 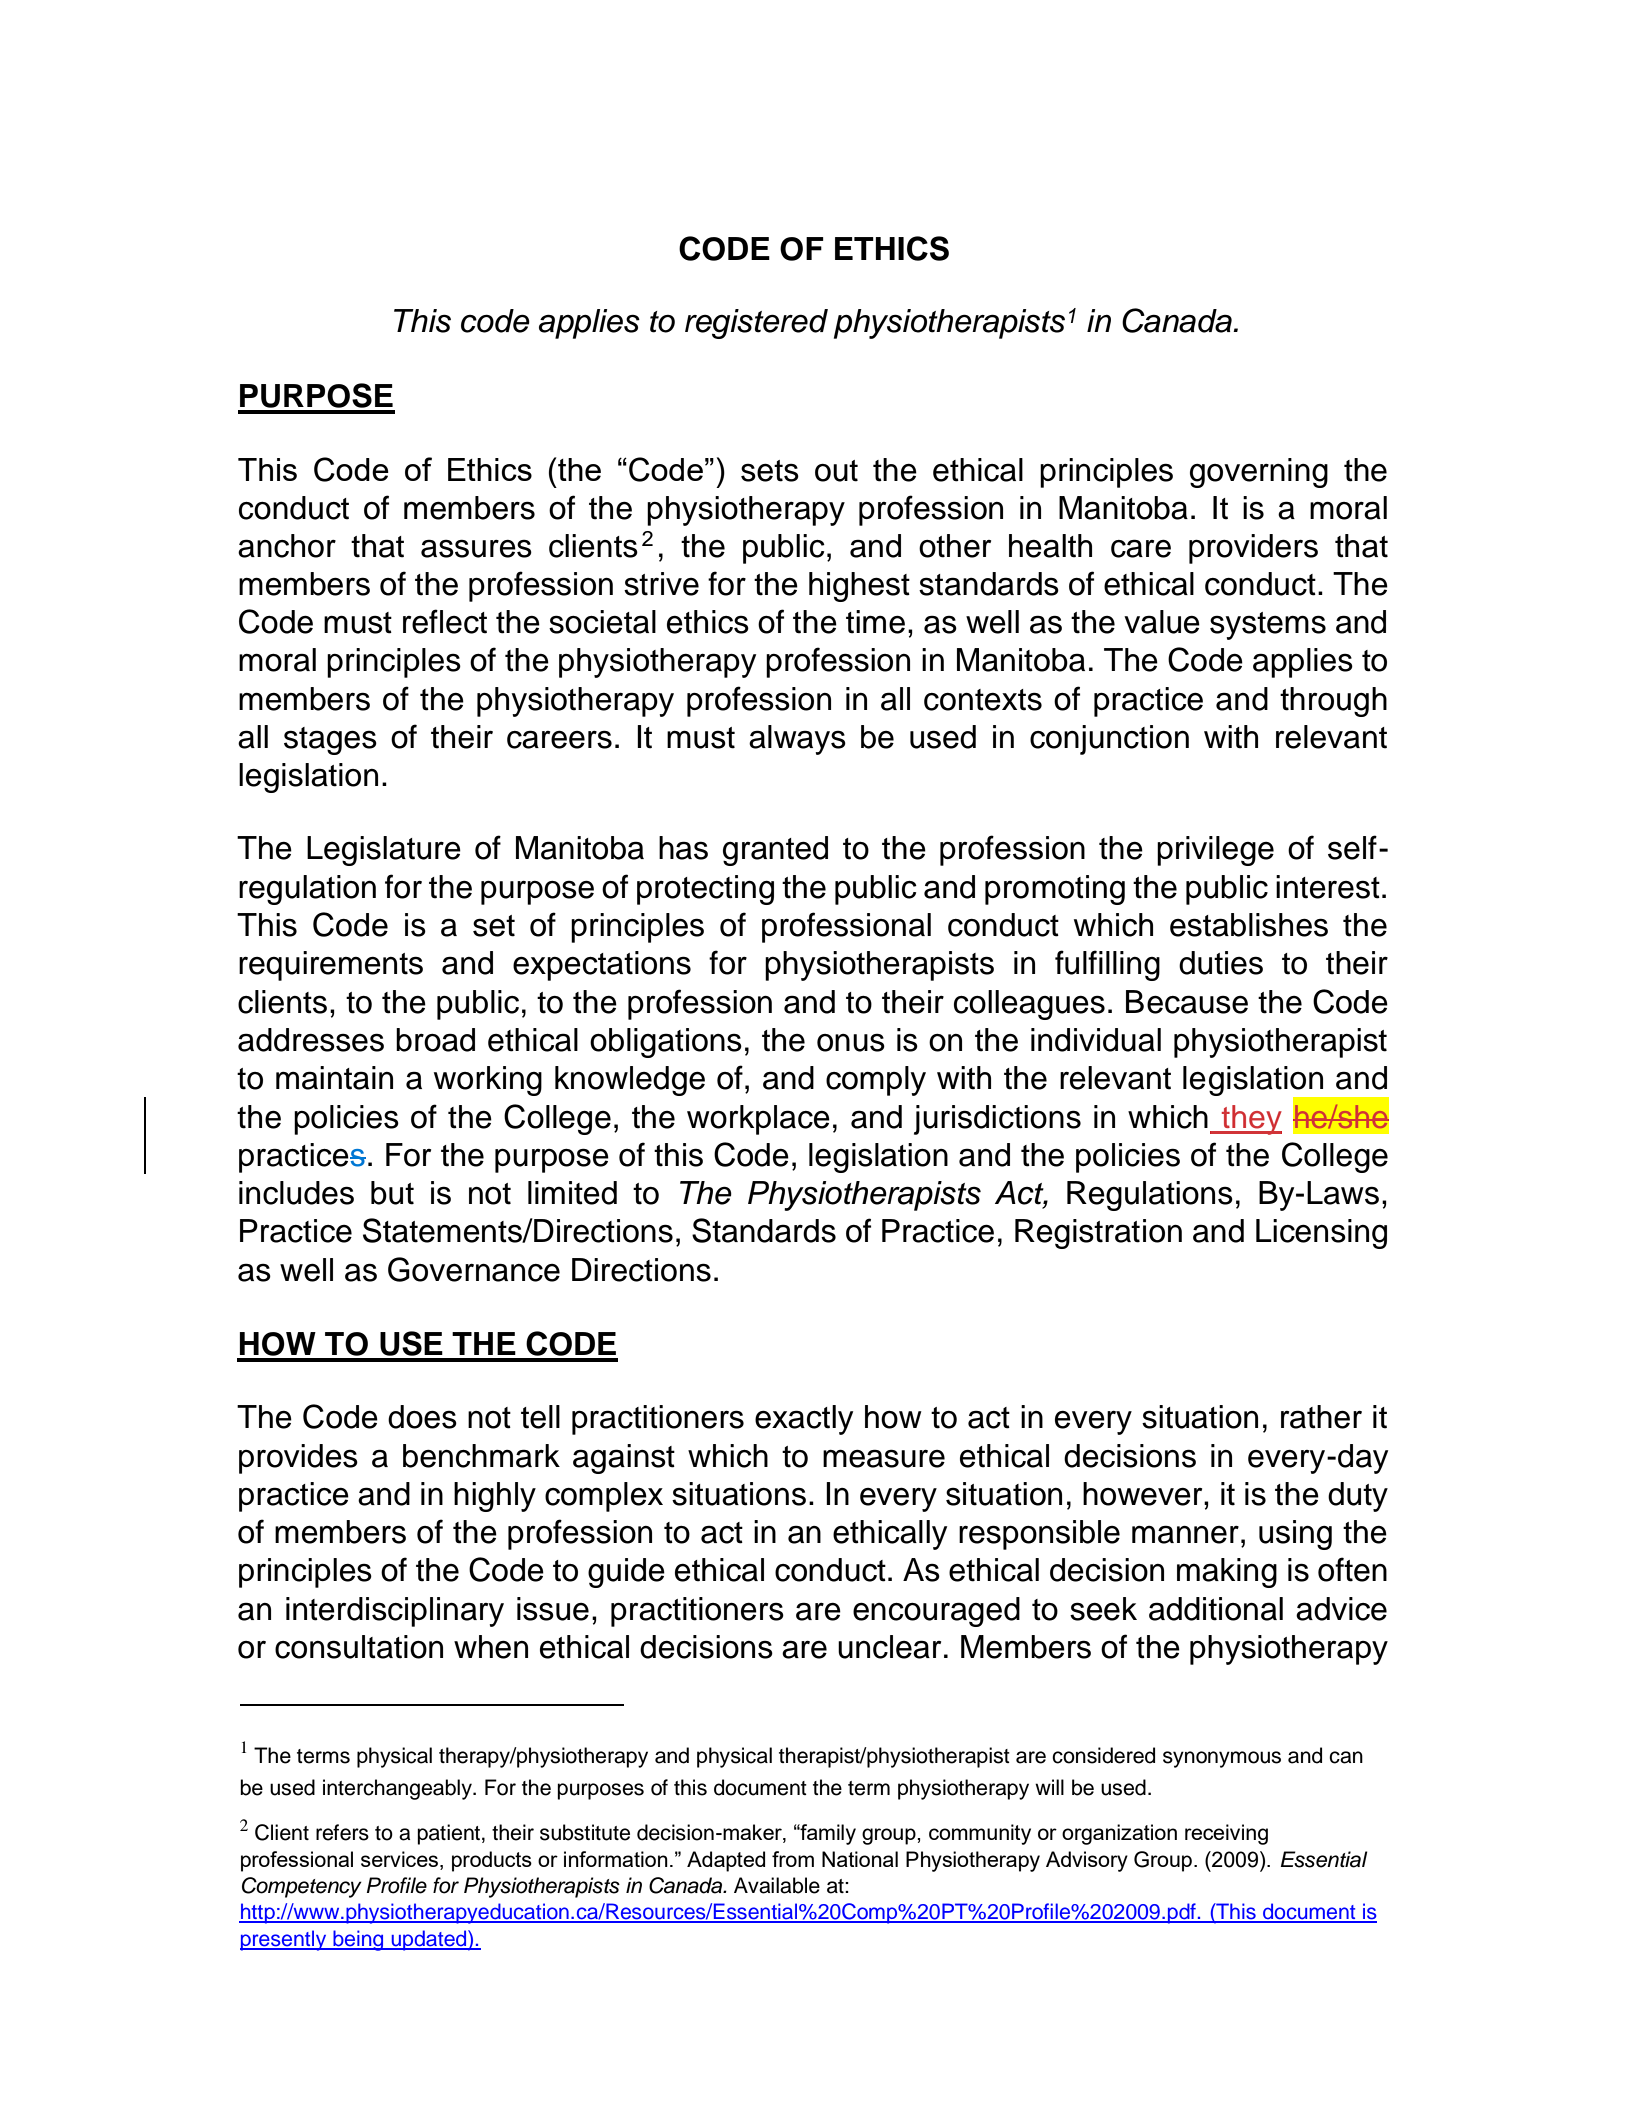 What do you see at coordinates (1259, 473) in the screenshot?
I see `governing` at bounding box center [1259, 473].
